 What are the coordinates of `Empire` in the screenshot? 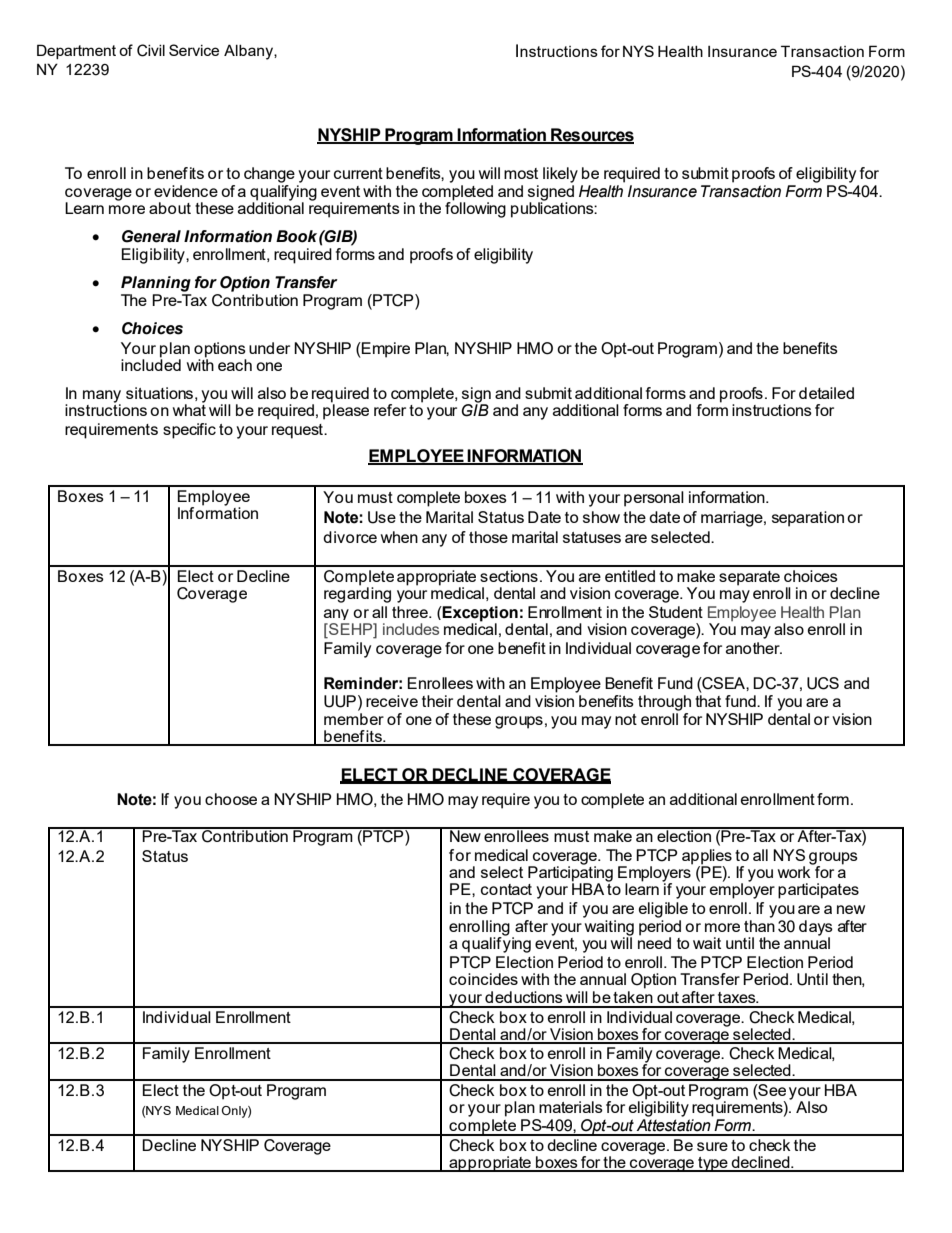 It's located at (385, 350).
